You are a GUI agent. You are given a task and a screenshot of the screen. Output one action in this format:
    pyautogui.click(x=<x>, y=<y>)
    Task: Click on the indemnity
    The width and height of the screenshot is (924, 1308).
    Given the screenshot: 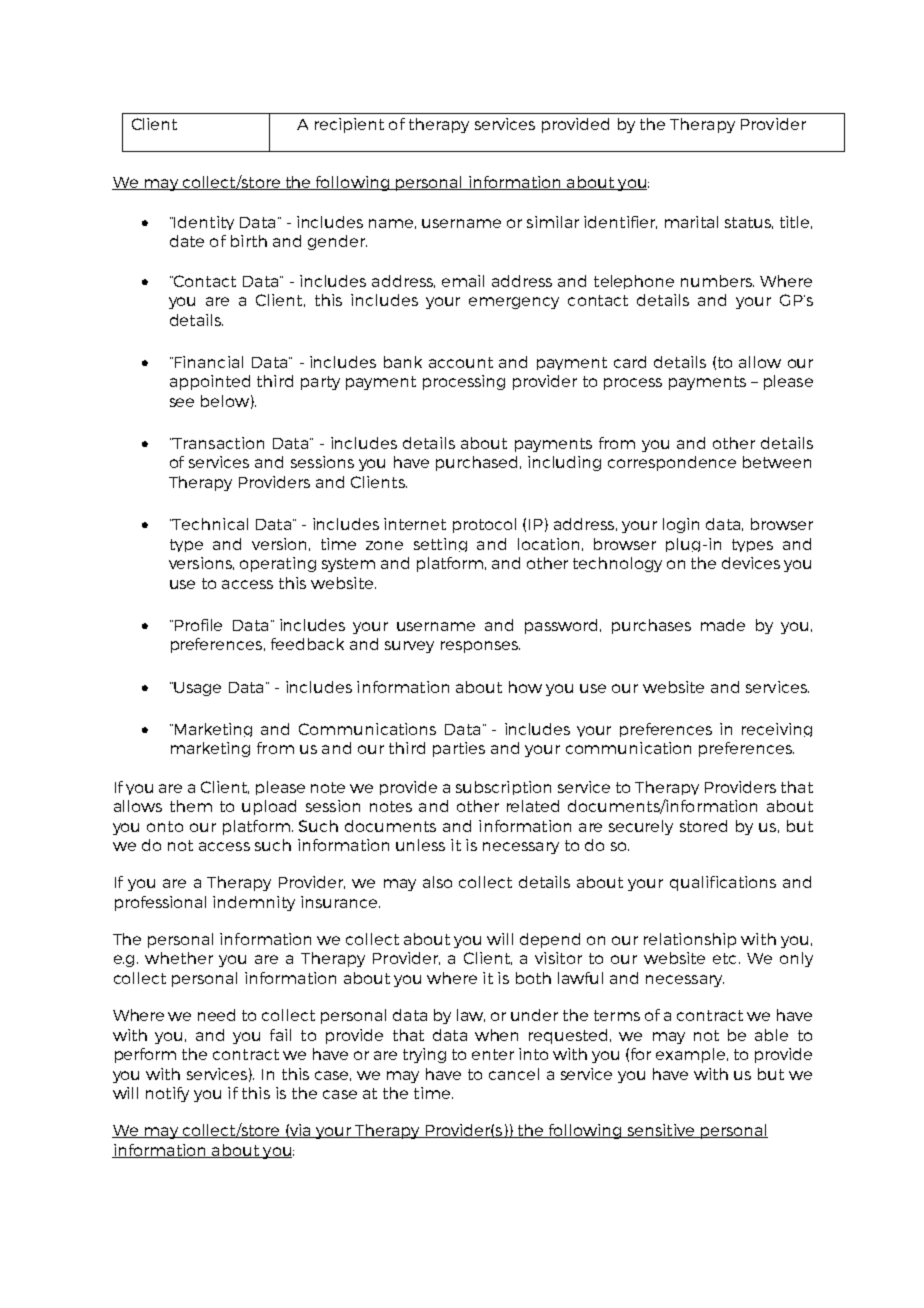 What is the action you would take?
    pyautogui.click(x=254, y=903)
